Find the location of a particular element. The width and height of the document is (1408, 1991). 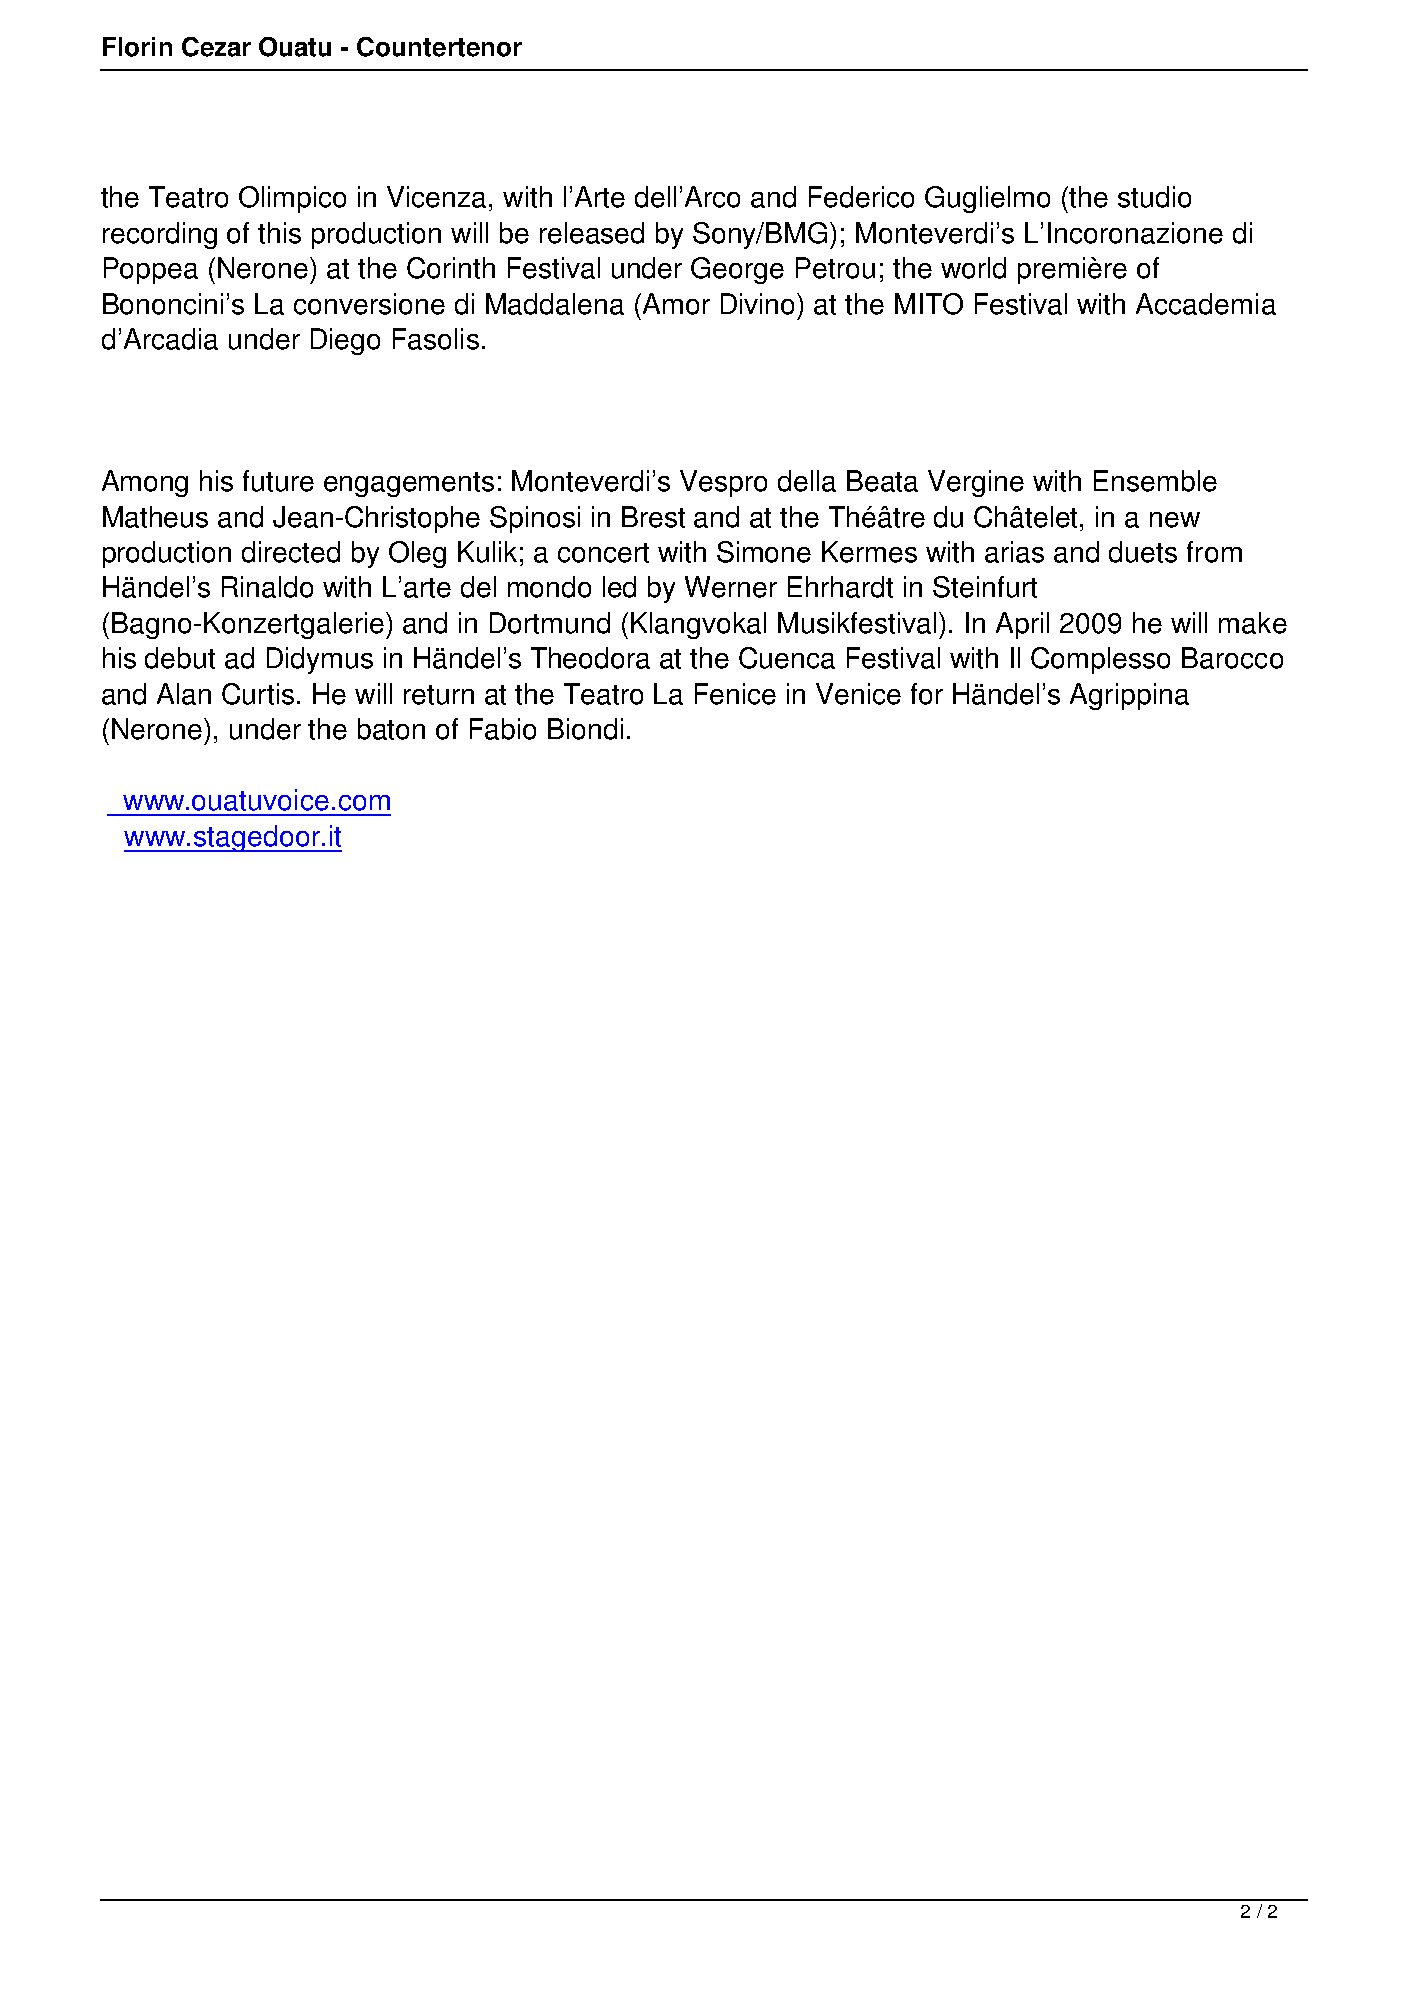

this is located at coordinates (279, 233).
